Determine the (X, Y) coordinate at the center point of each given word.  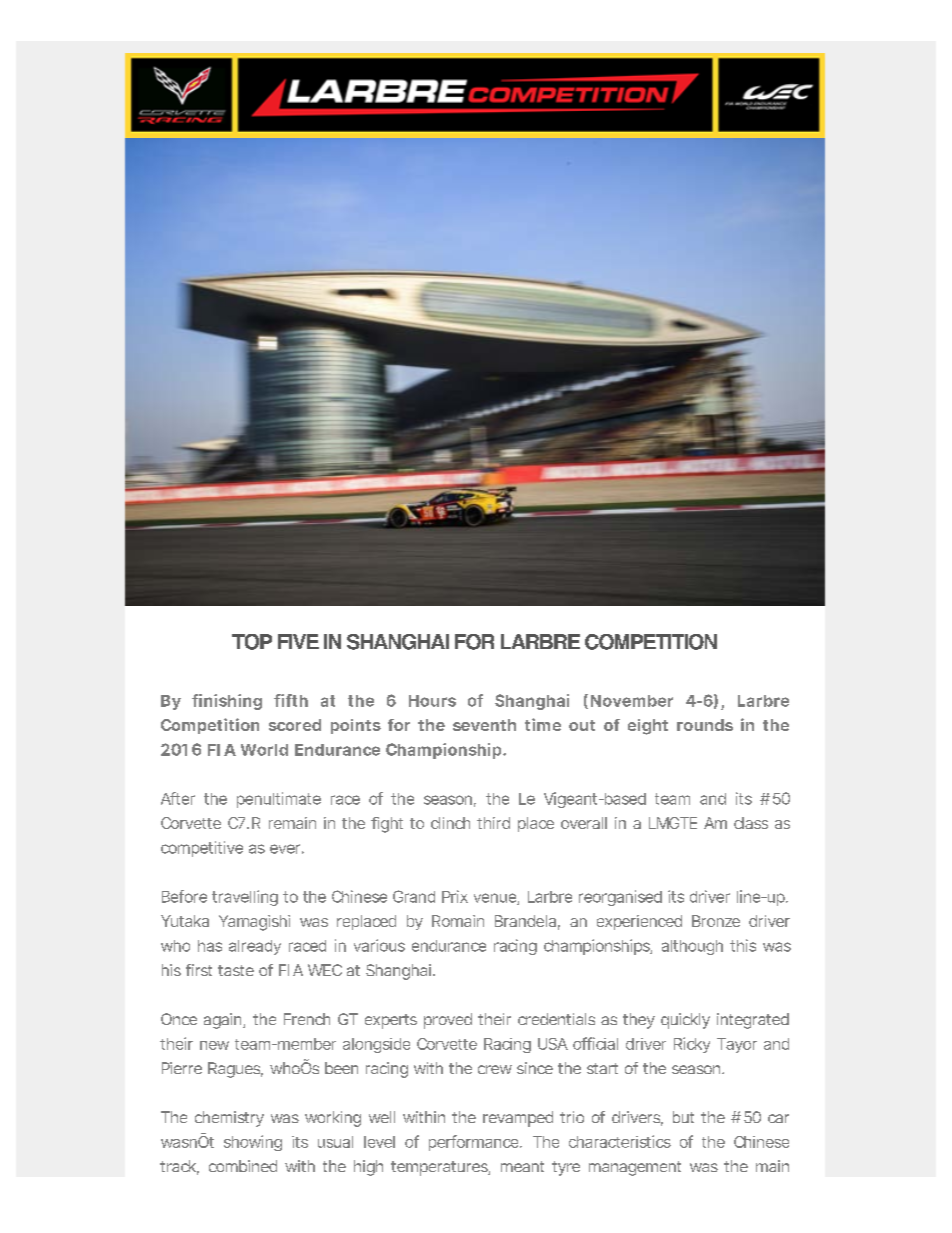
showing (253, 1143)
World (264, 750)
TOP (252, 642)
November (632, 701)
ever (287, 849)
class (751, 823)
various (379, 945)
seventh (484, 725)
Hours (432, 701)
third (493, 823)
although (692, 947)
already (255, 947)
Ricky (692, 1045)
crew (495, 1069)
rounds (705, 725)
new (214, 1045)
